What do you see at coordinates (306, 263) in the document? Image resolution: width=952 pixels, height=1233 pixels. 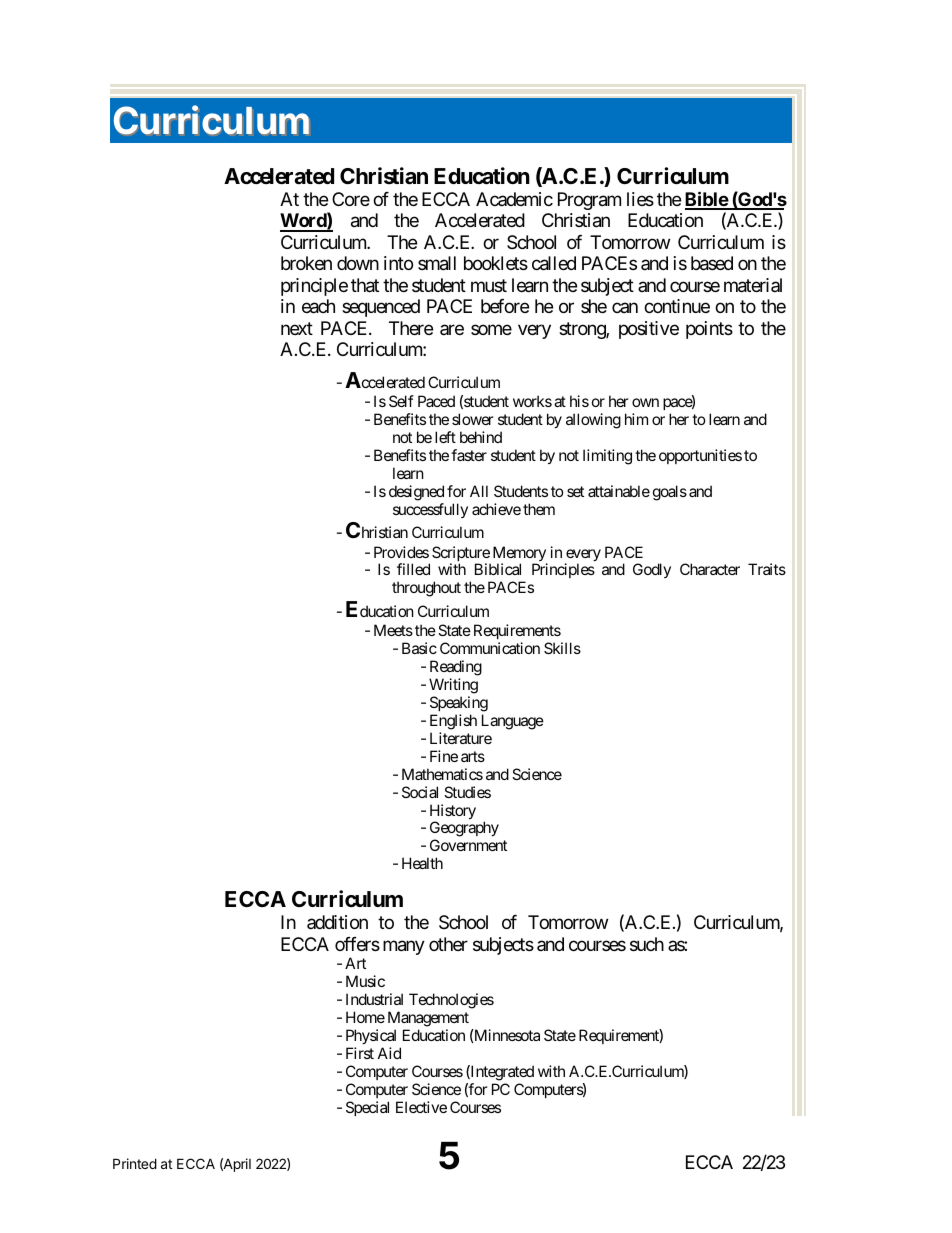 I see `broken` at bounding box center [306, 263].
